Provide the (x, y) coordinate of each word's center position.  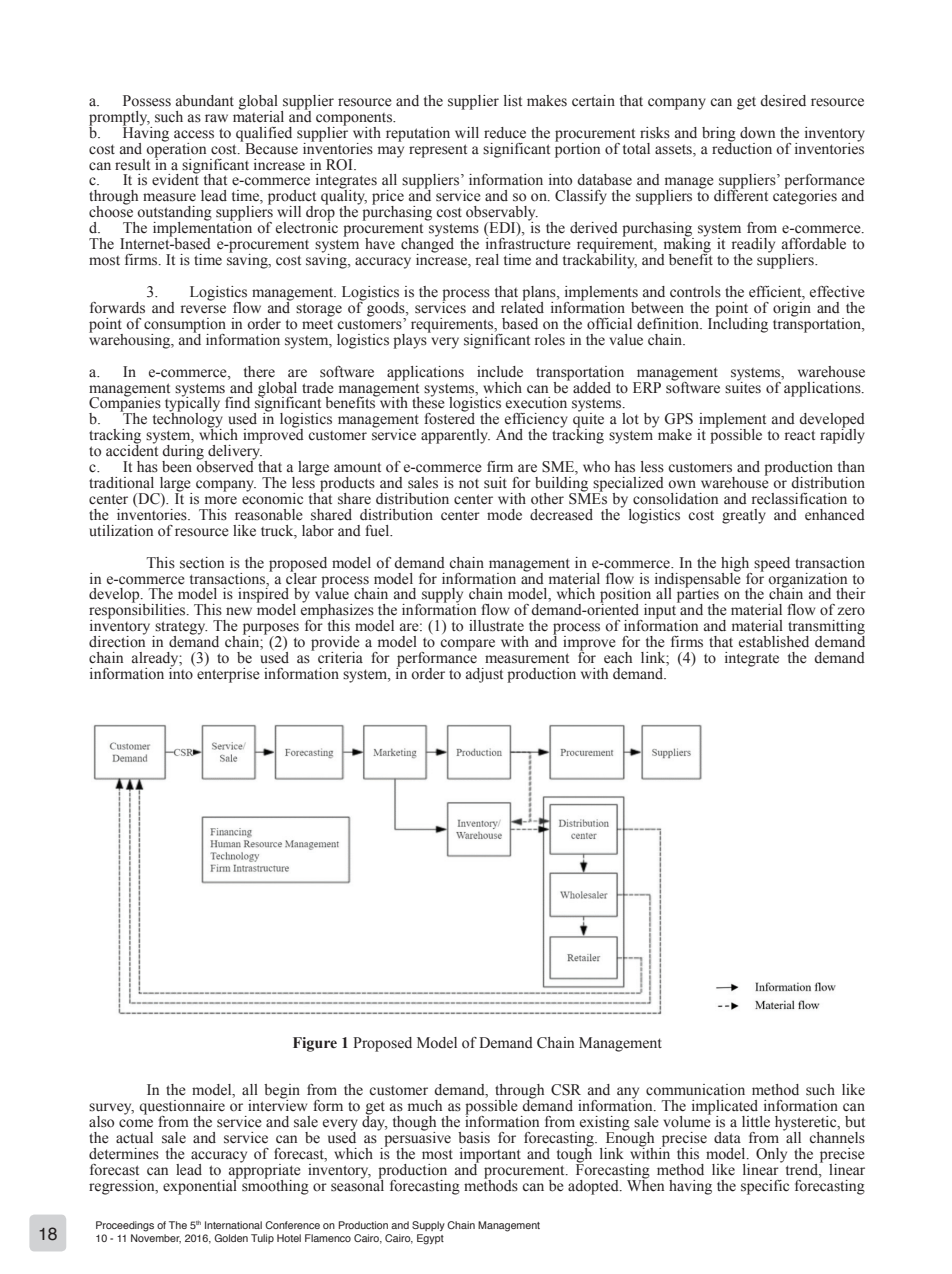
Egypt (430, 1239)
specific (765, 1187)
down (757, 133)
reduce (505, 133)
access (194, 134)
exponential (201, 1186)
